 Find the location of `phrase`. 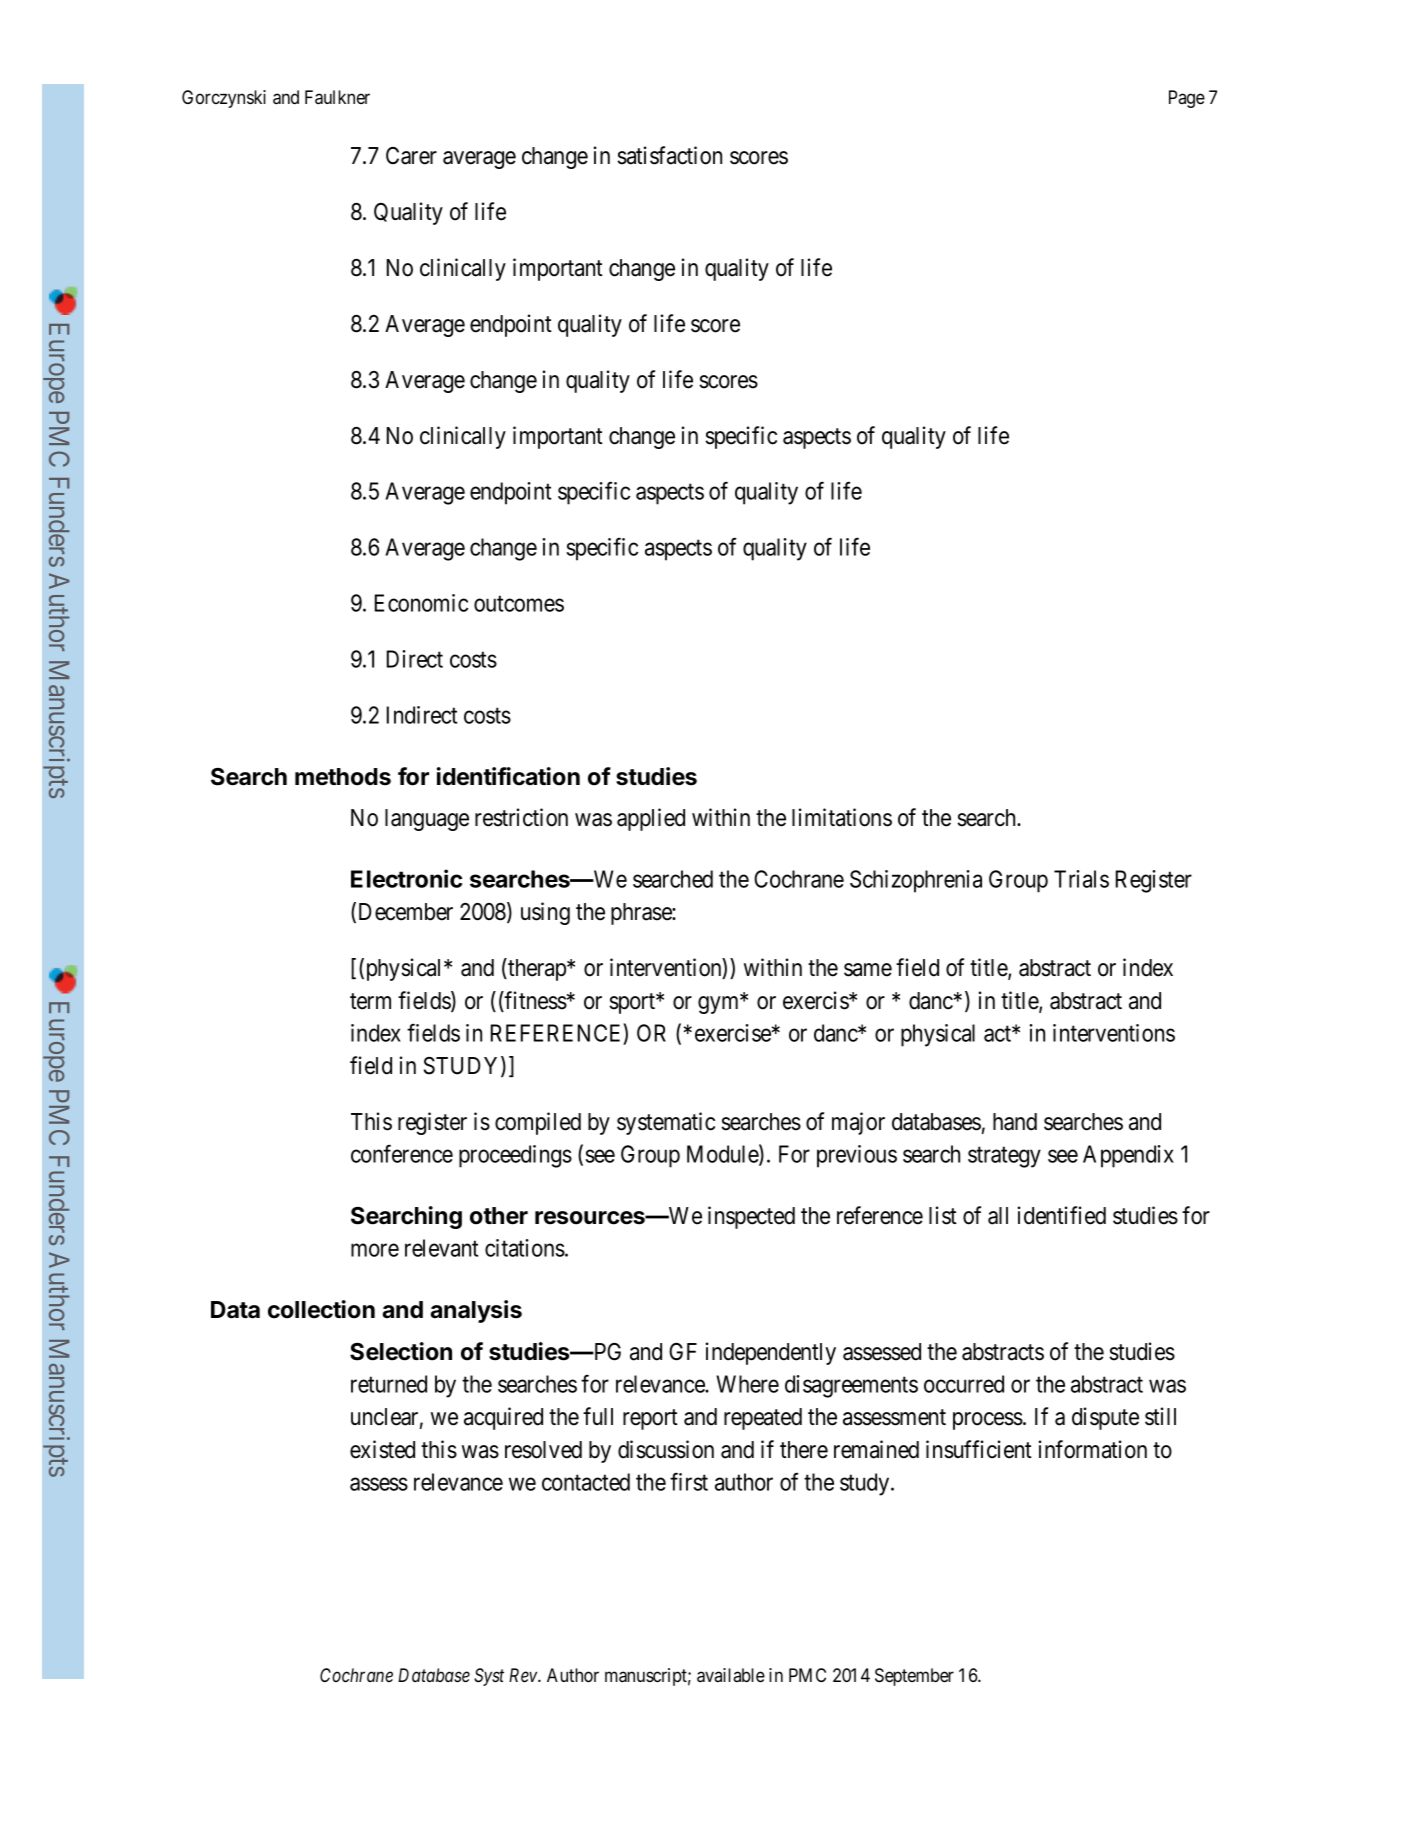

phrase is located at coordinates (642, 914).
